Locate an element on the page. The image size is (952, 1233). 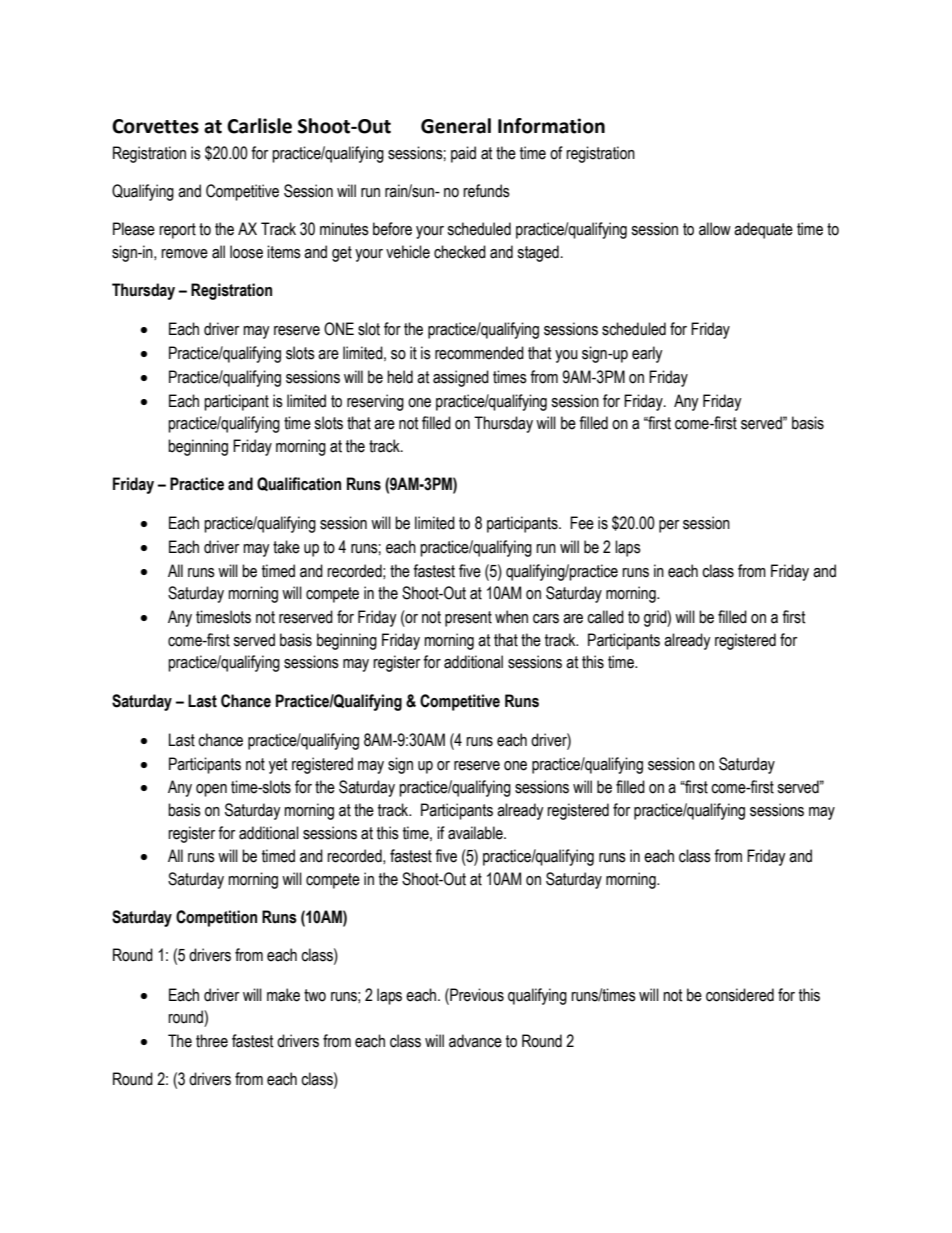
open is located at coordinates (211, 790).
